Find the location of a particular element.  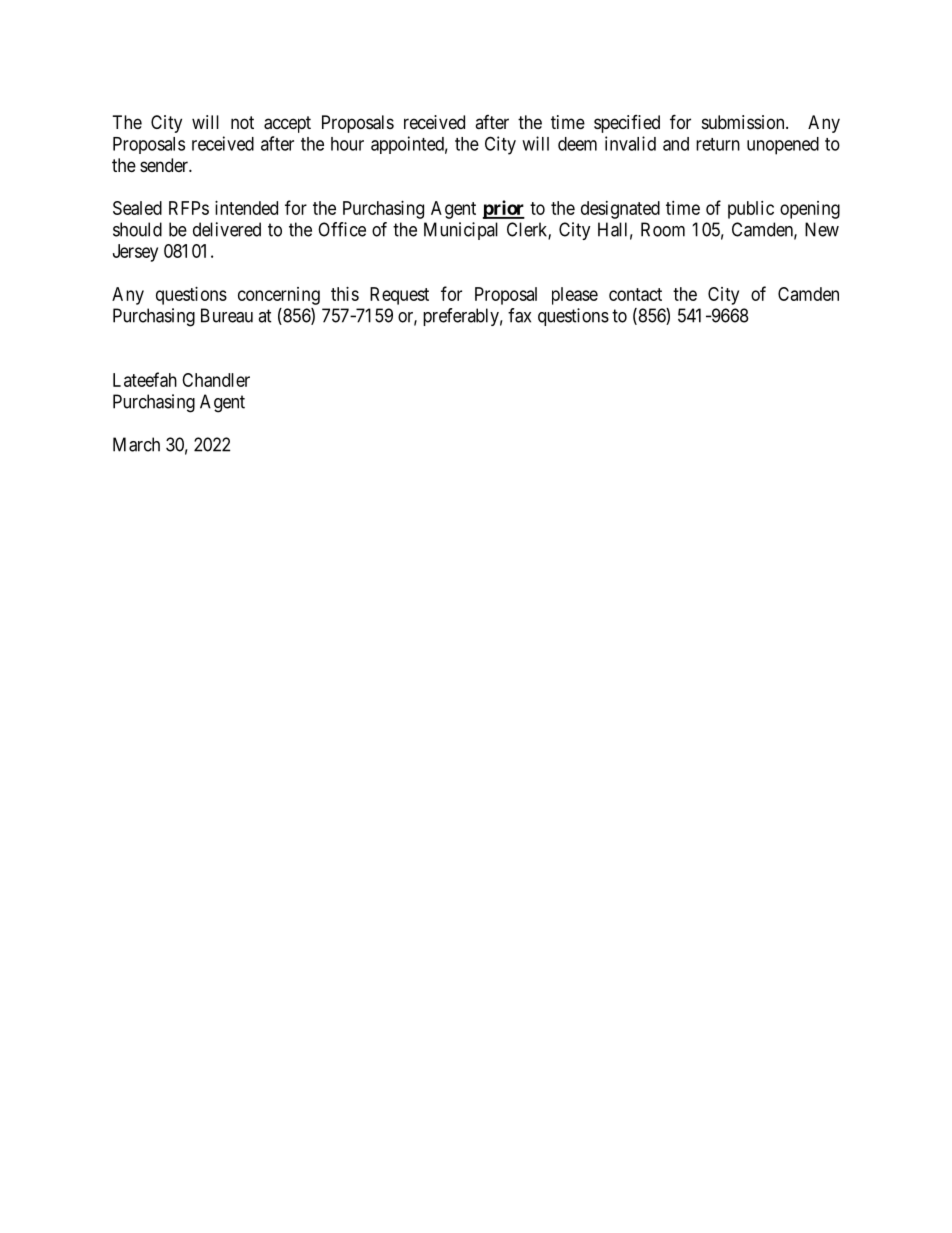

not is located at coordinates (242, 122).
